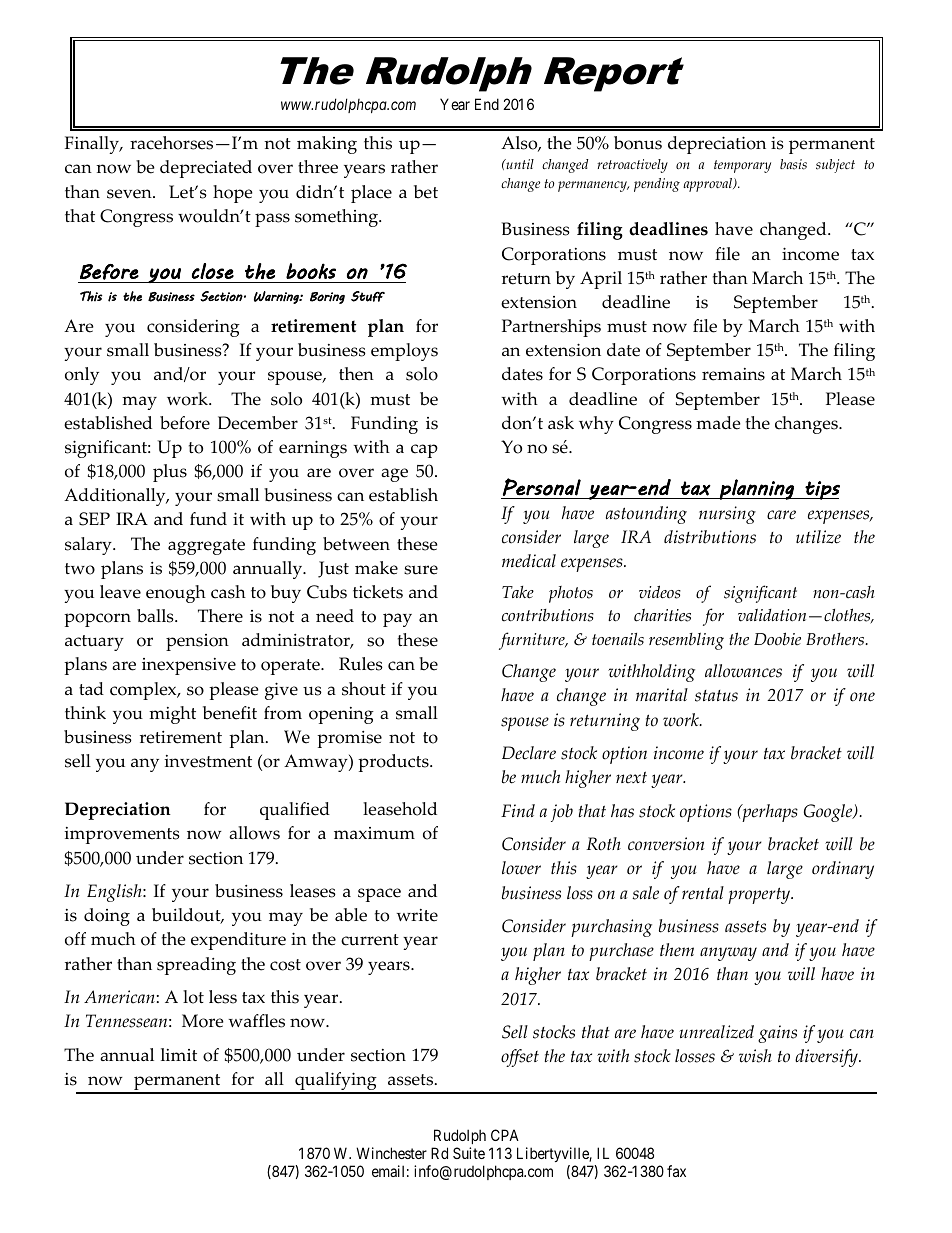 This document has height=1233, width=952. Describe the element at coordinates (206, 169) in the document. I see `depreciated` at that location.
